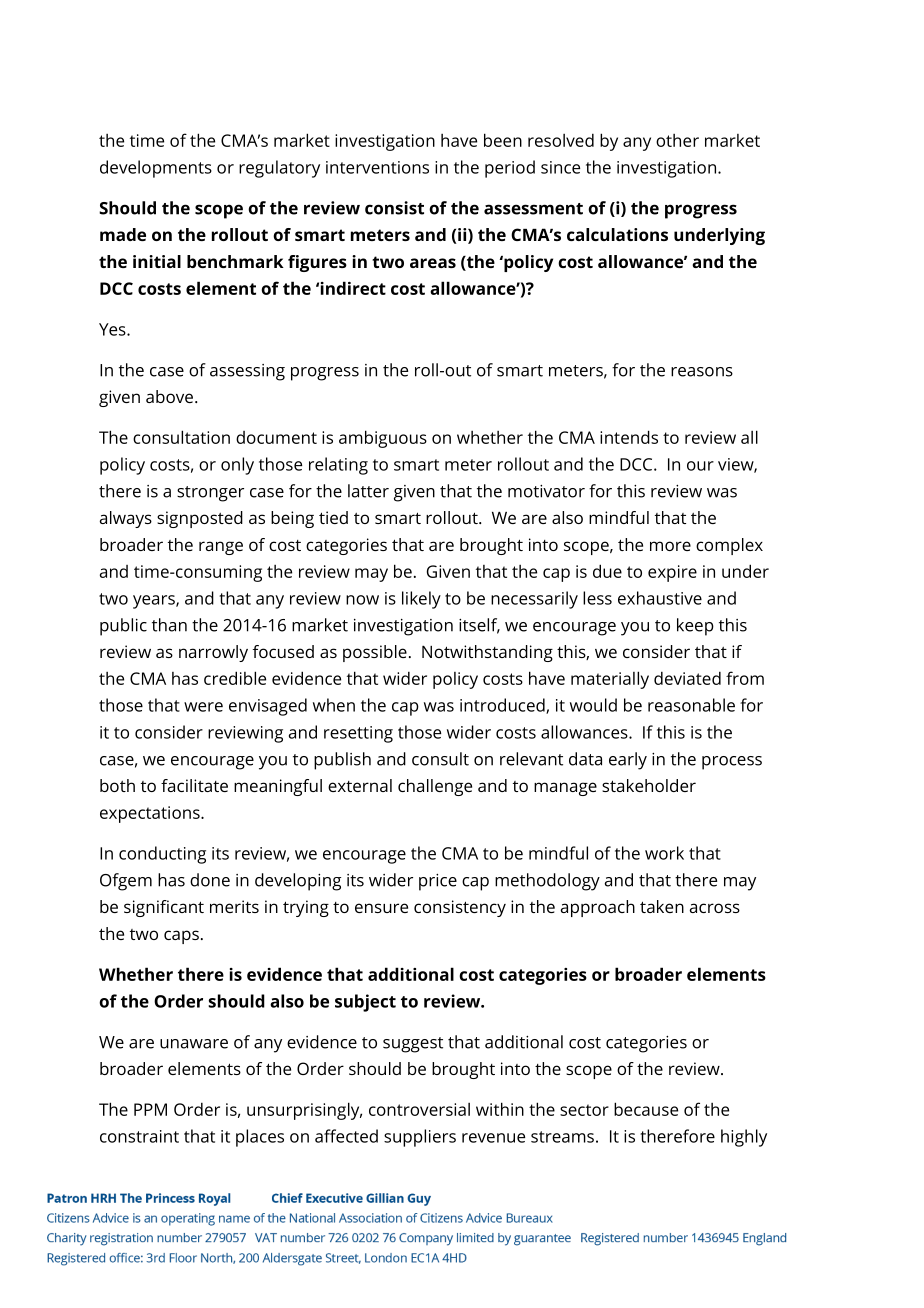 The width and height of the document is (924, 1308). I want to click on PPM, so click(150, 1109).
